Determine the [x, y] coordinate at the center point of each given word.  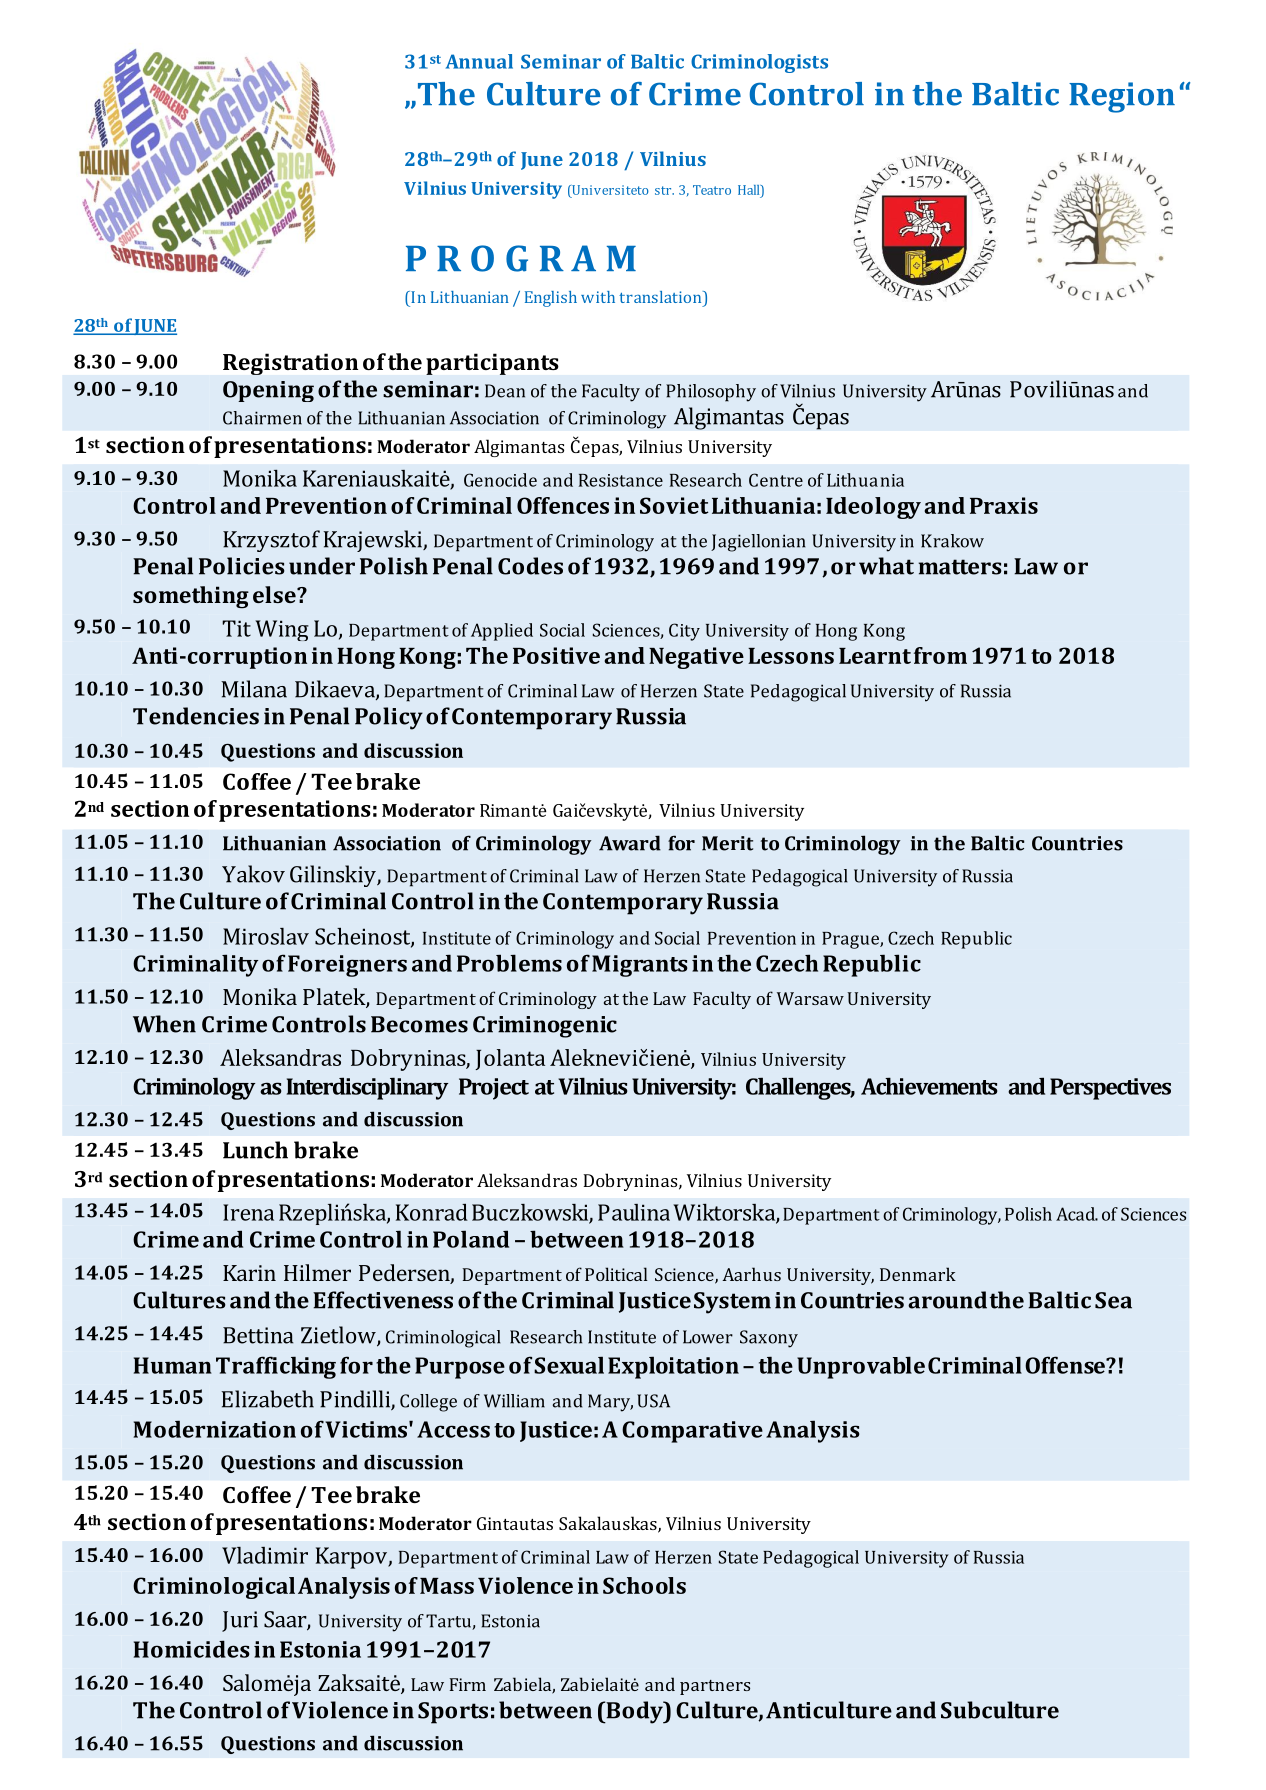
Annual [479, 61]
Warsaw [810, 998]
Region [1122, 97]
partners [715, 1687]
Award [630, 843]
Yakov [253, 874]
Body [634, 1712]
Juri [240, 1621]
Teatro [712, 190]
